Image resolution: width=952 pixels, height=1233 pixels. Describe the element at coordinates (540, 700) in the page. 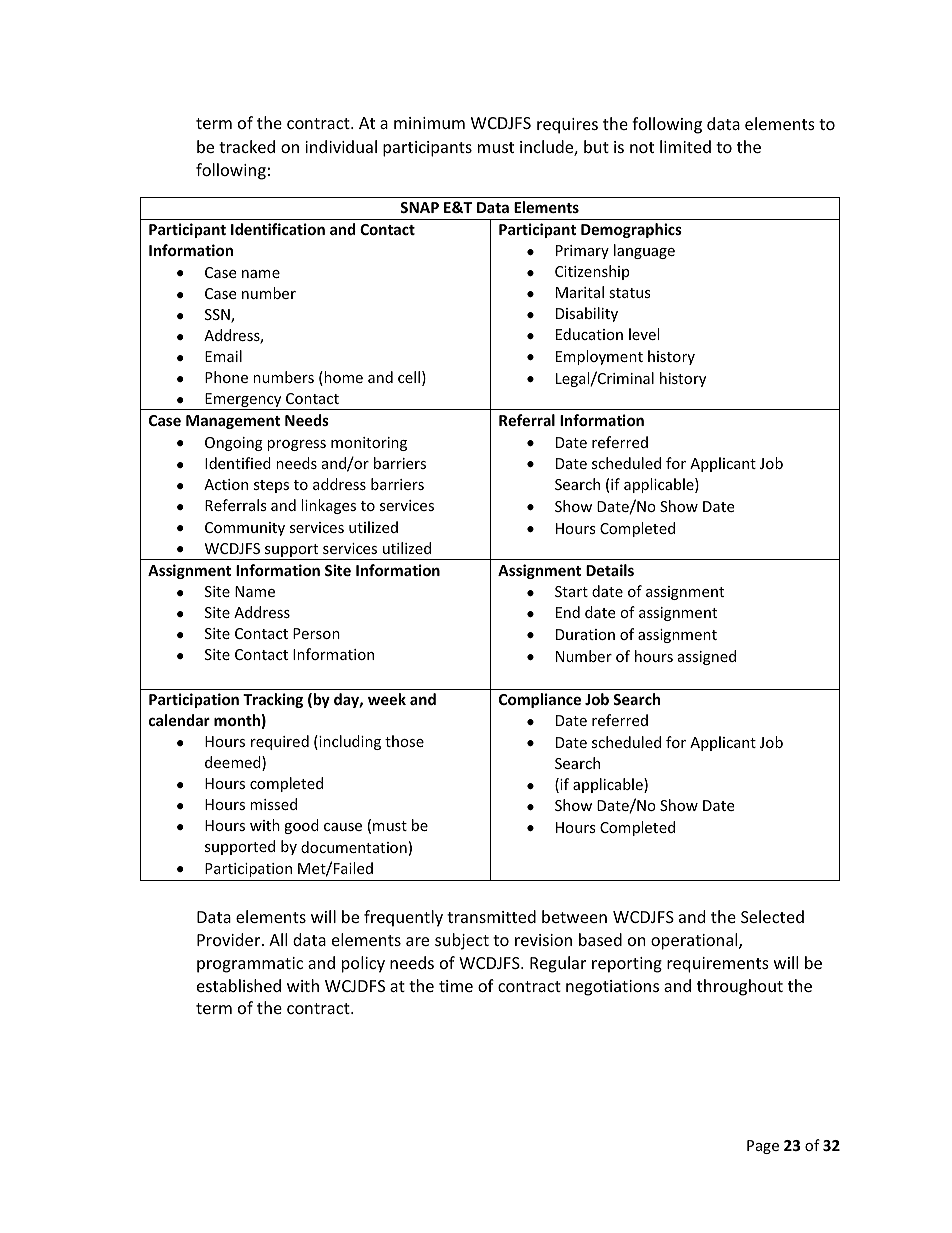

I see `Compliance` at that location.
